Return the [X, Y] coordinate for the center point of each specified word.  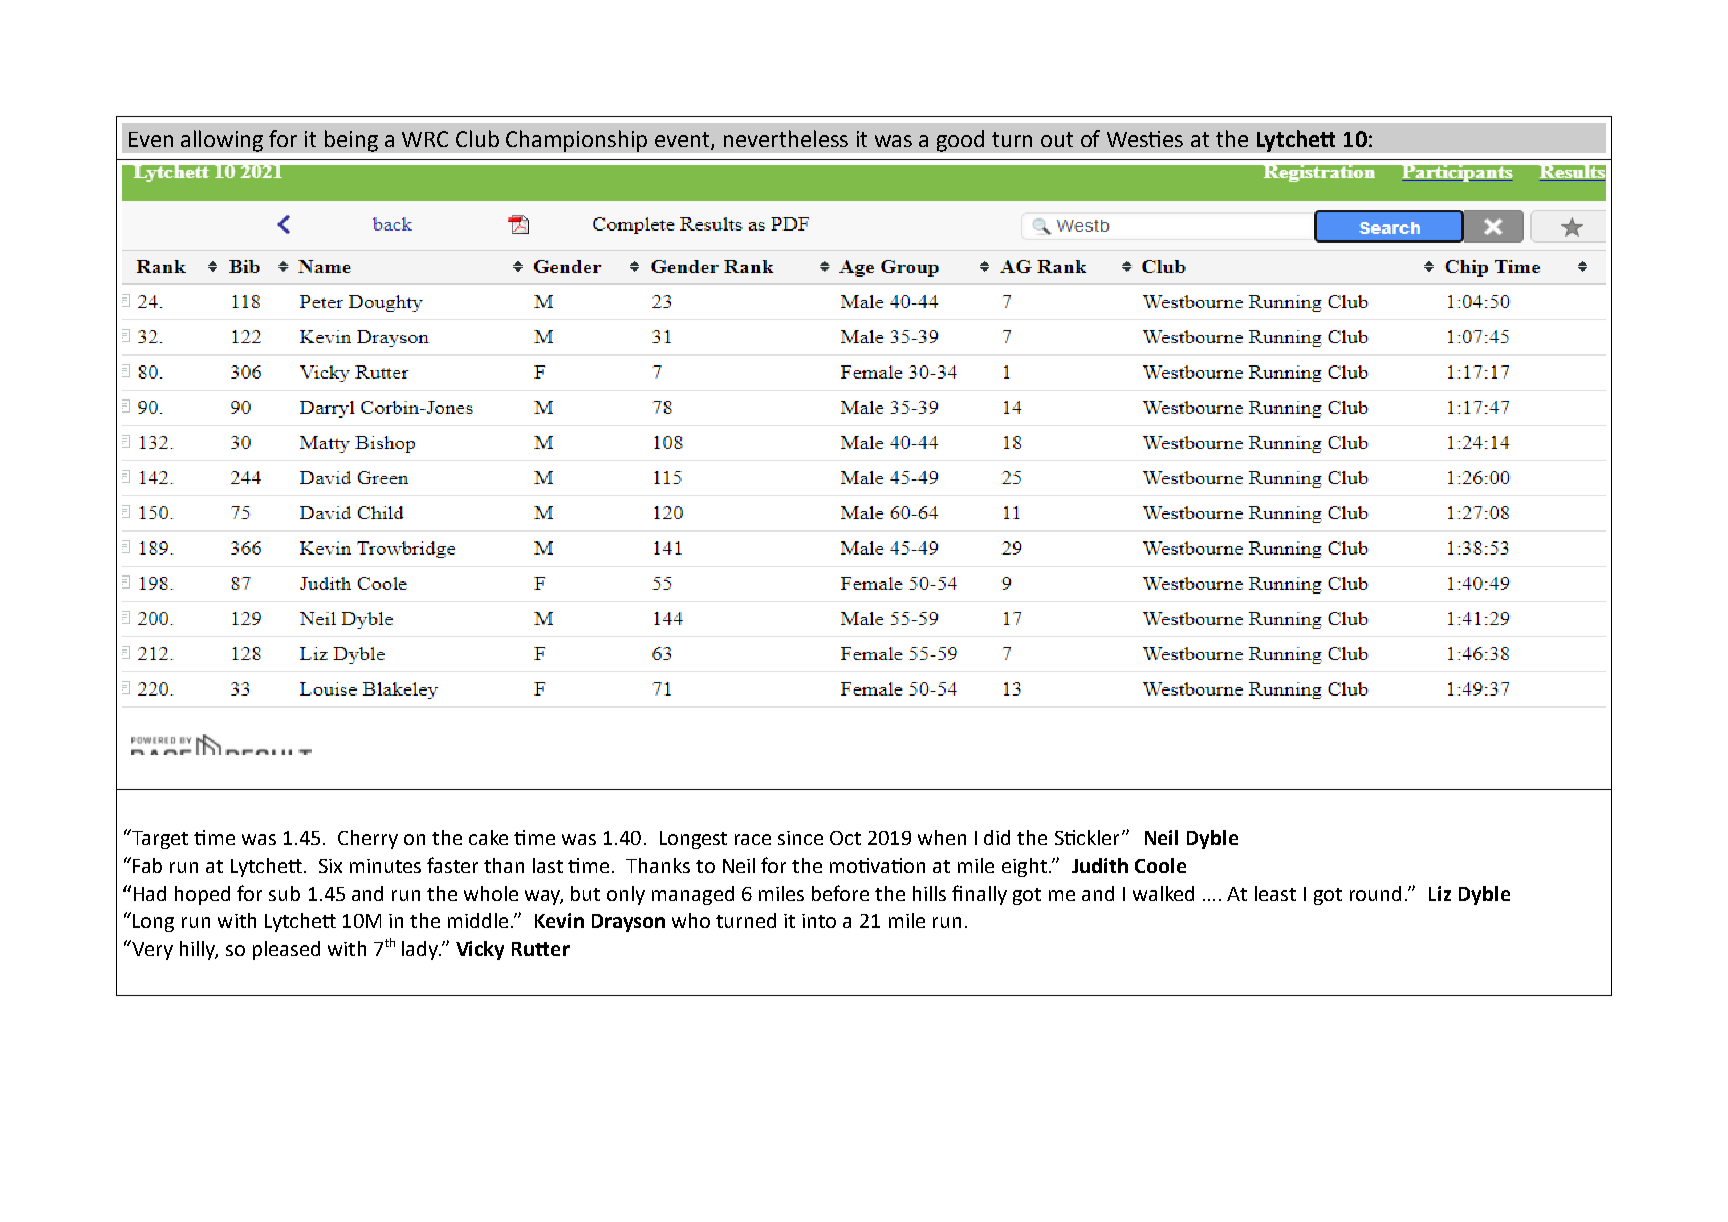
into [819, 921]
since [800, 838]
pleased [286, 950]
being [351, 141]
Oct [845, 838]
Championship [576, 141]
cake [488, 837]
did [997, 837]
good [960, 141]
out [1057, 139]
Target [159, 839]
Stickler [1089, 837]
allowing [222, 141]
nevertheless [786, 138]
